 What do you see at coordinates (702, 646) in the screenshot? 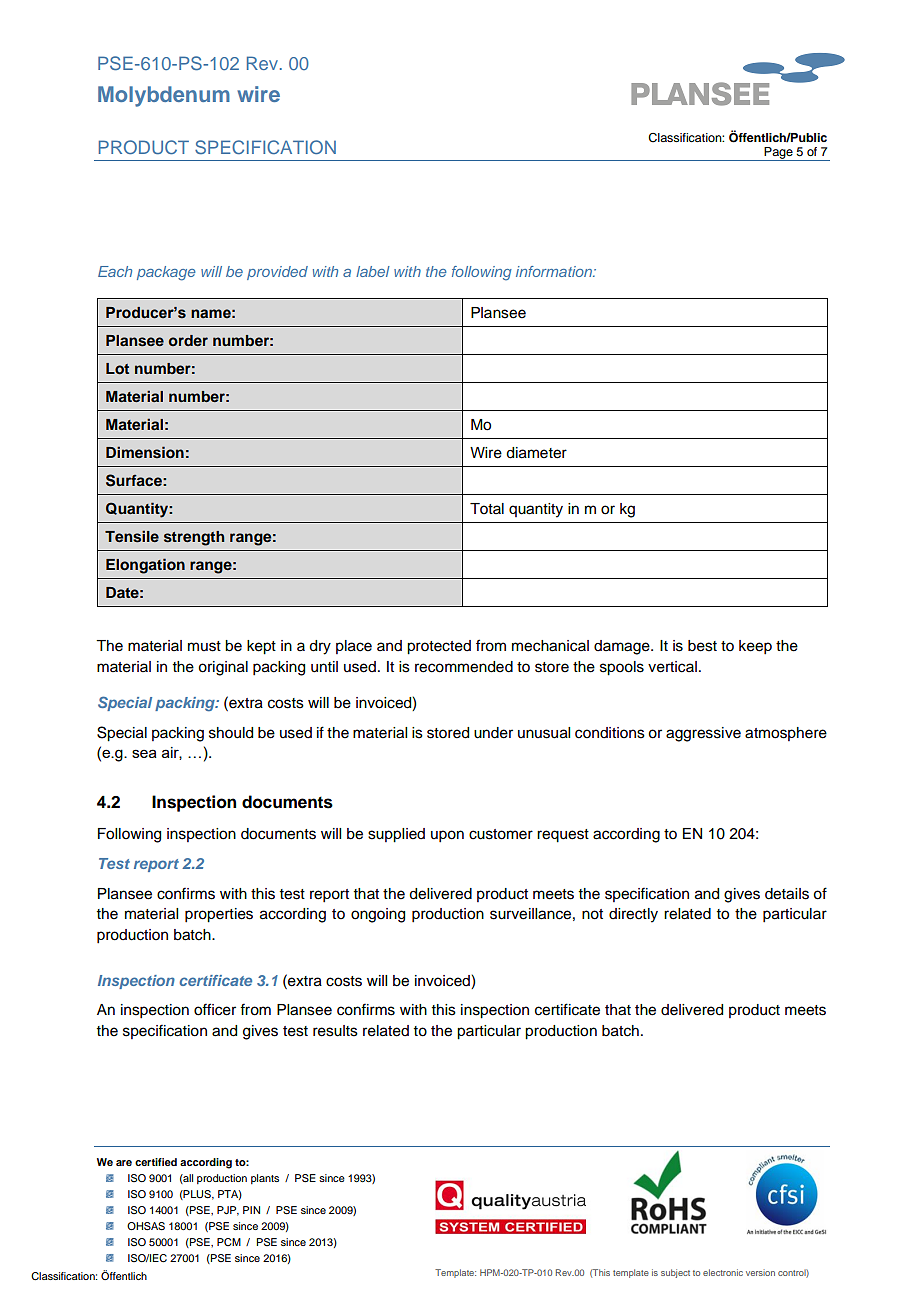
I see `best` at bounding box center [702, 646].
